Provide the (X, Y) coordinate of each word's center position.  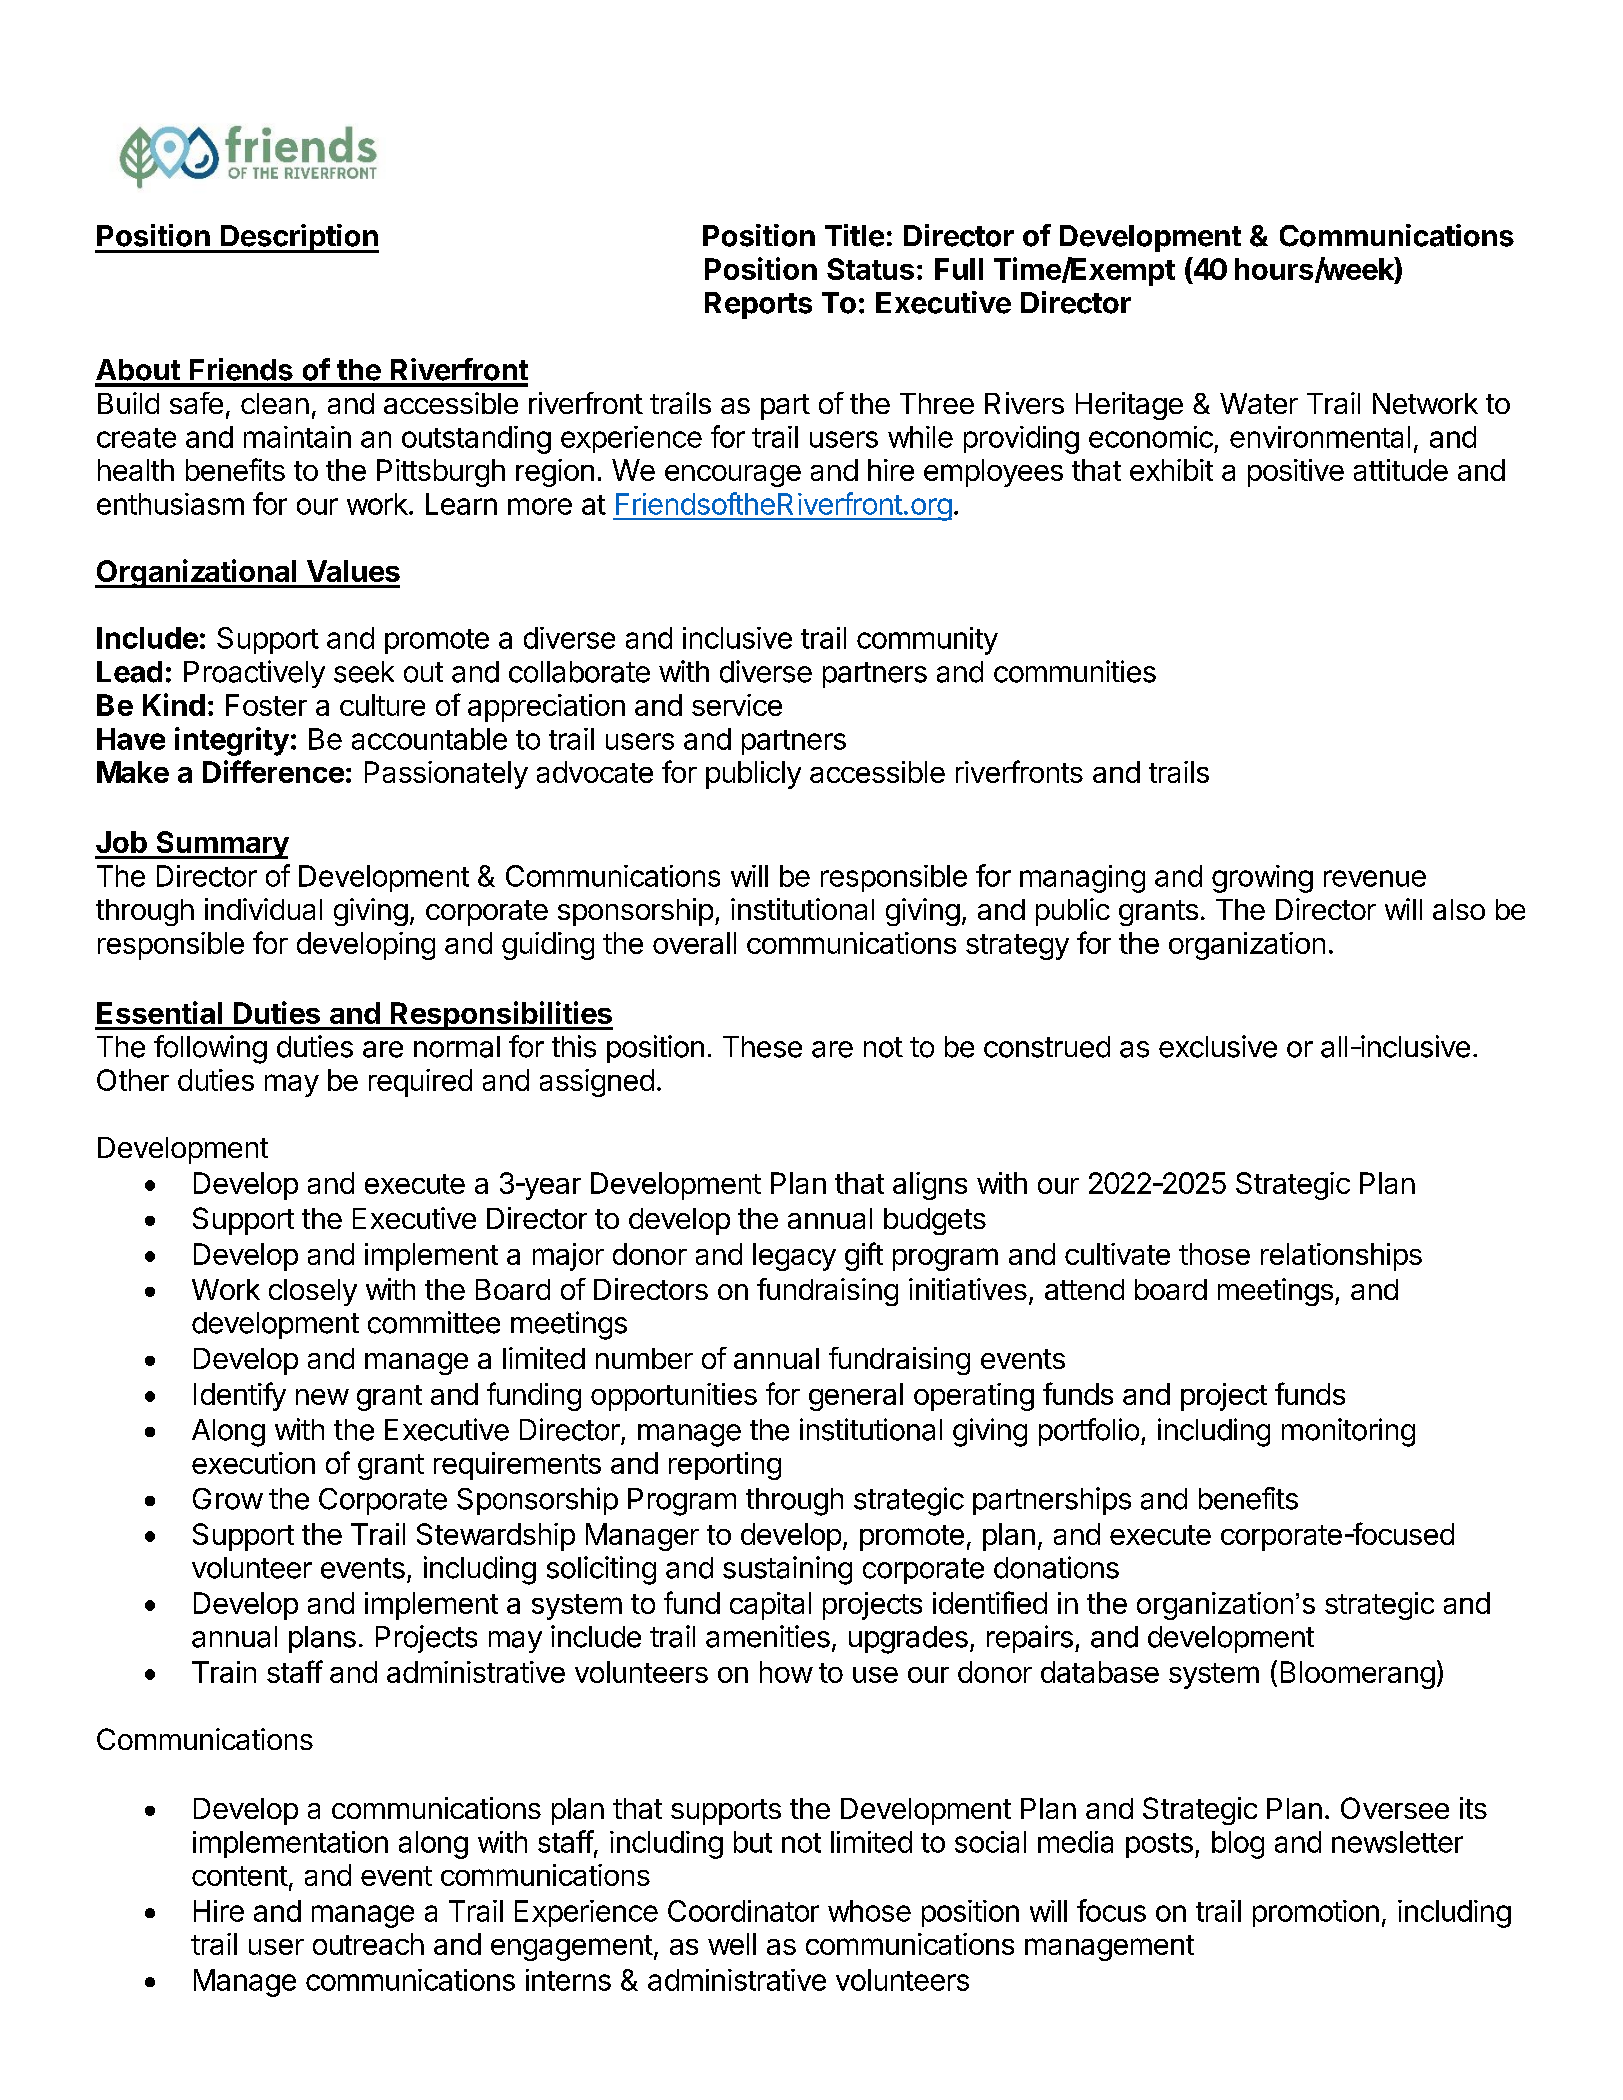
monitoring (1348, 1432)
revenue (1375, 878)
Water (1259, 403)
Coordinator (743, 1911)
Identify (240, 1396)
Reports (758, 305)
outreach (368, 1944)
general (856, 1397)
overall (694, 943)
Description (299, 238)
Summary (221, 845)
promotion (1316, 1913)
